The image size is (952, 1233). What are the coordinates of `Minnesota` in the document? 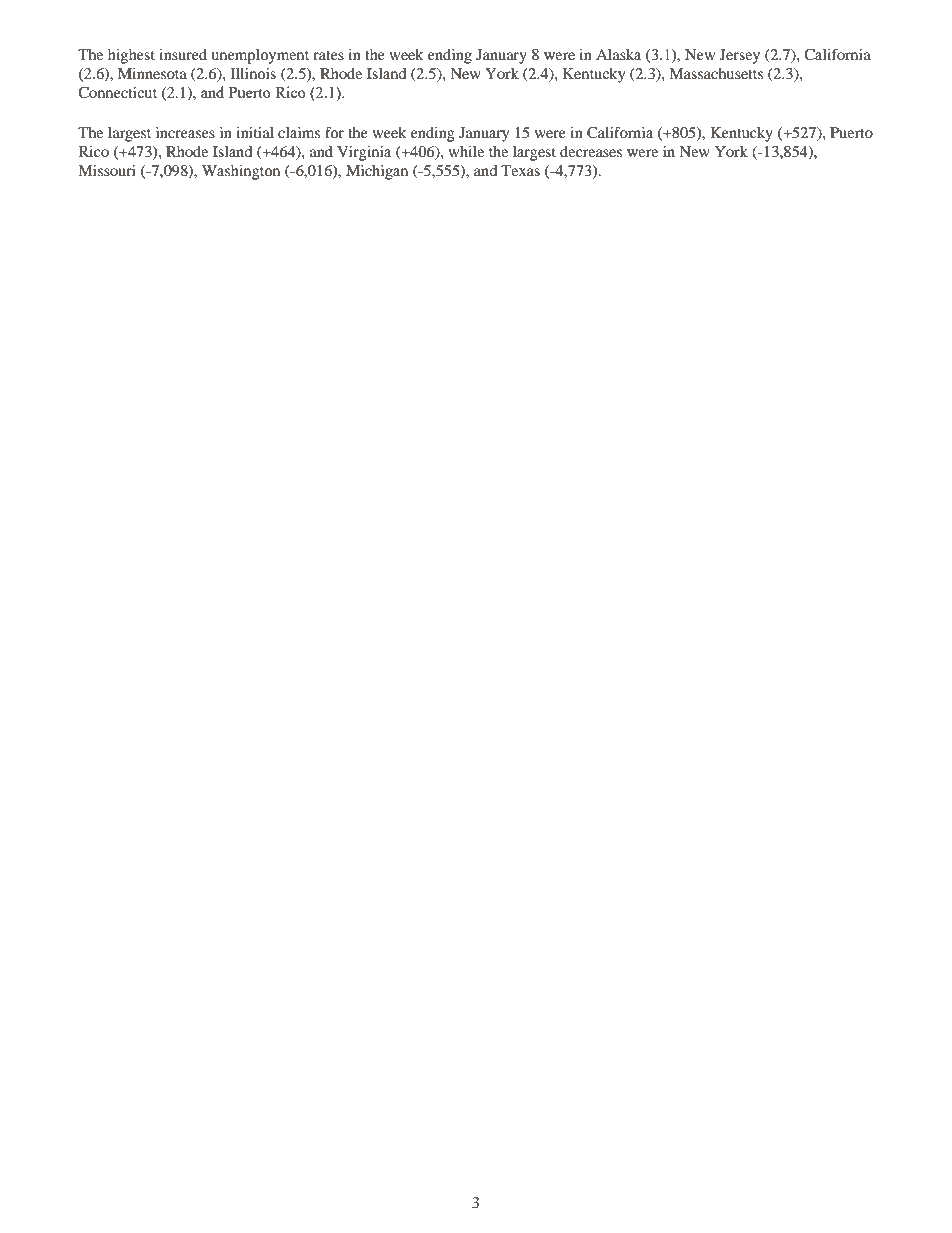 It's located at (152, 73).
